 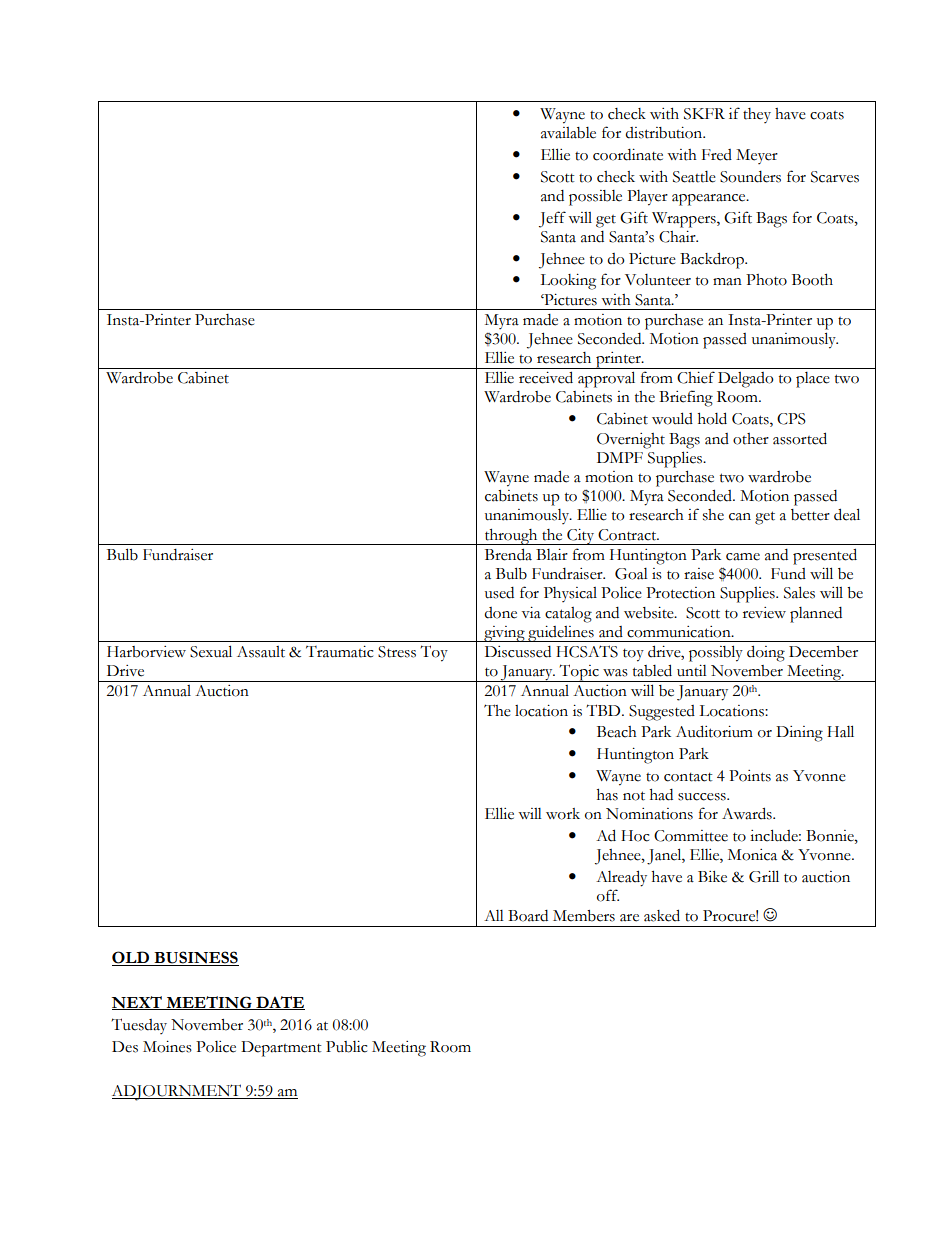 What do you see at coordinates (757, 156) in the screenshot?
I see `Meyer` at bounding box center [757, 156].
